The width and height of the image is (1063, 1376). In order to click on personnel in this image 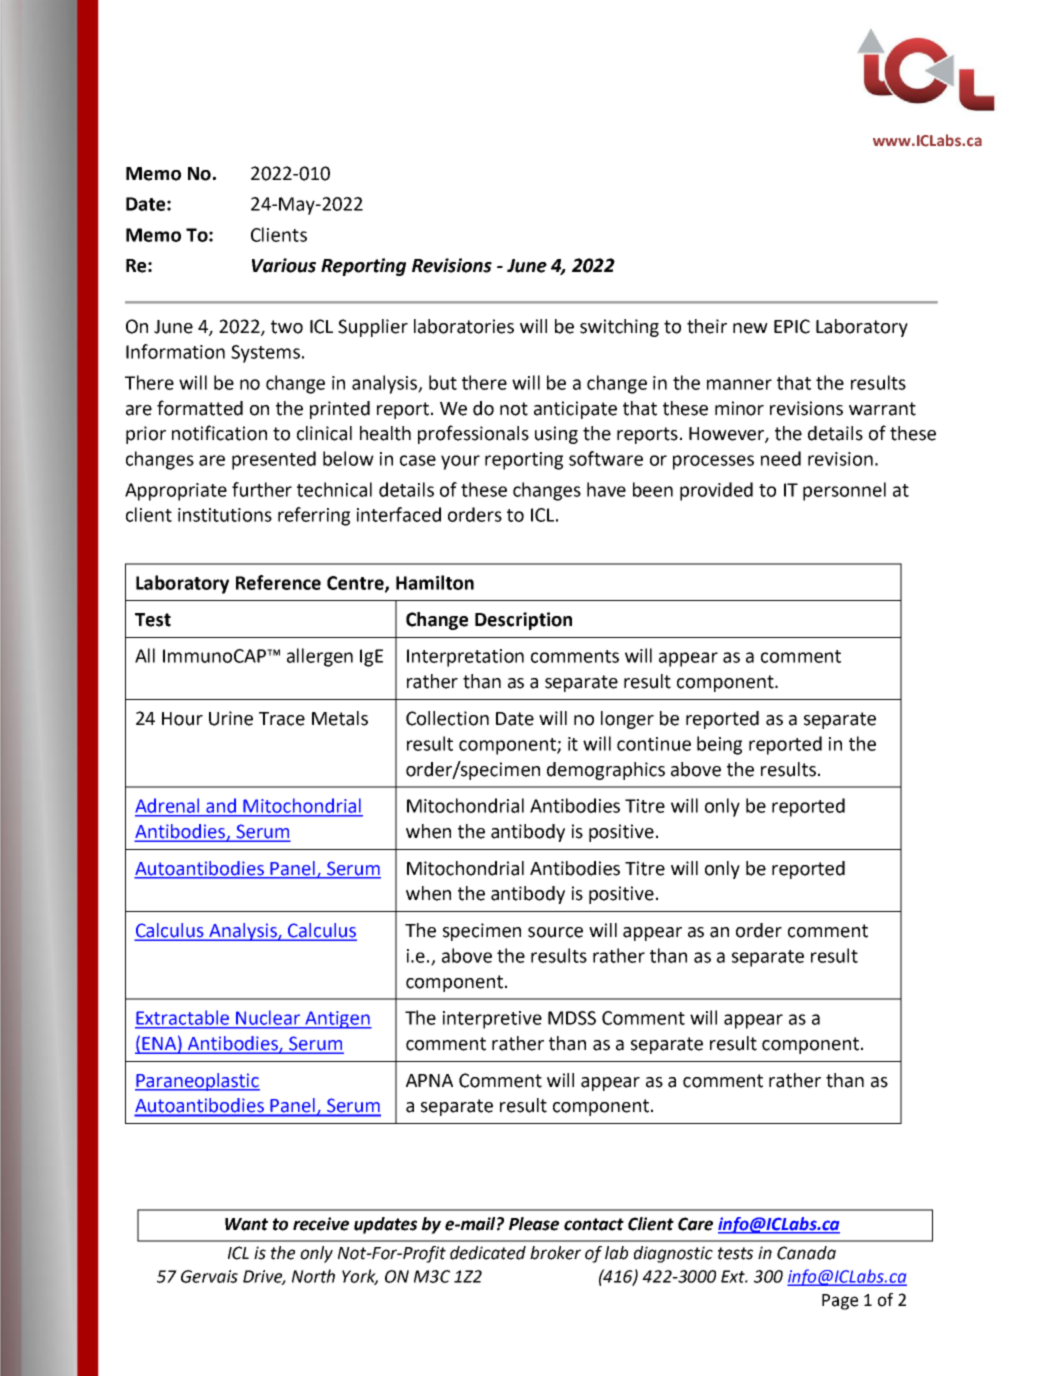, I will do `click(844, 491)`.
